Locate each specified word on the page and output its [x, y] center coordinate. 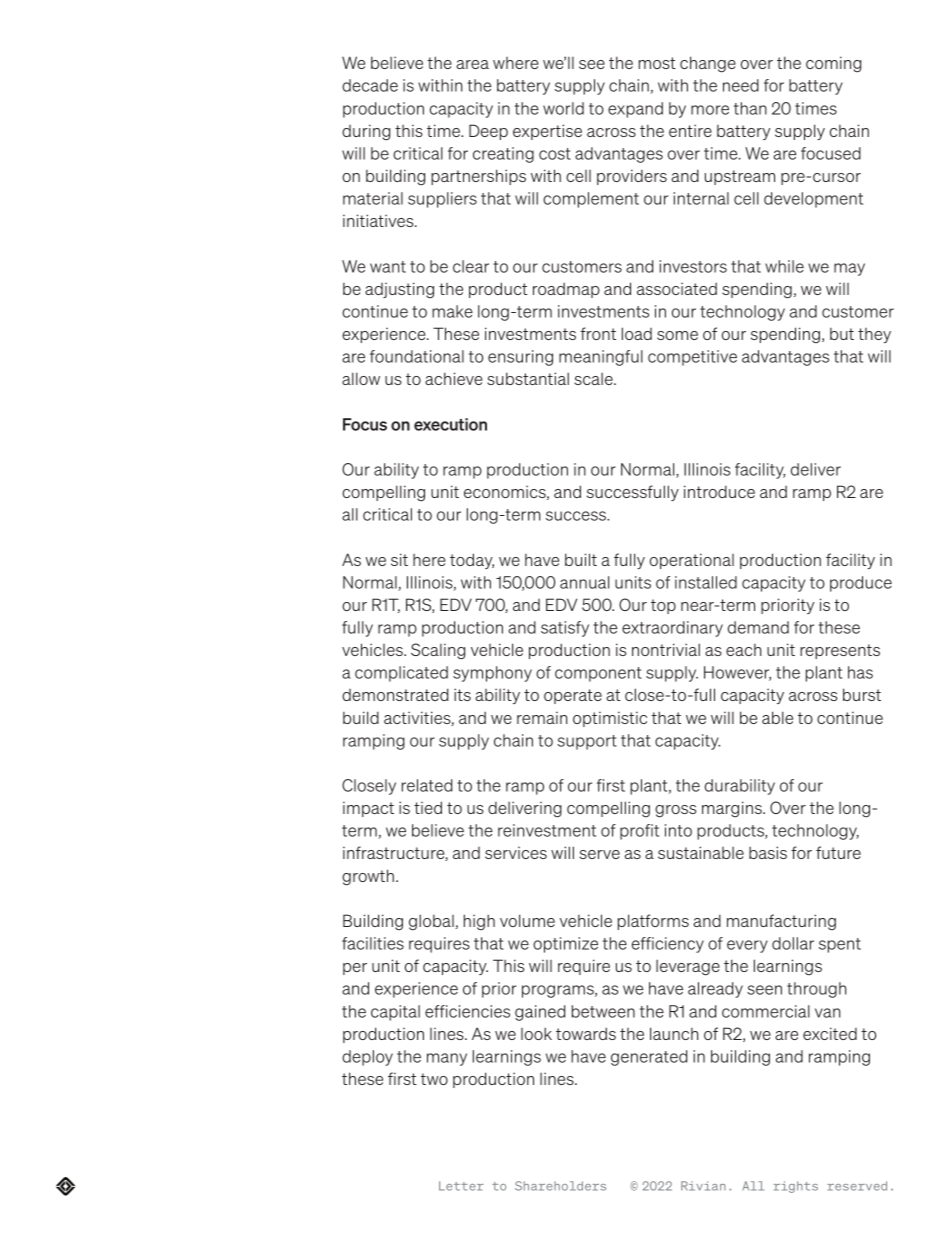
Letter [461, 1186]
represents [840, 651]
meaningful [601, 358]
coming [833, 64]
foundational [417, 356]
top [663, 606]
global [432, 922]
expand [635, 110]
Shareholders [560, 1186]
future [838, 852]
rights [796, 1187]
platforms [653, 922]
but [842, 334]
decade [370, 85]
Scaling [438, 651]
